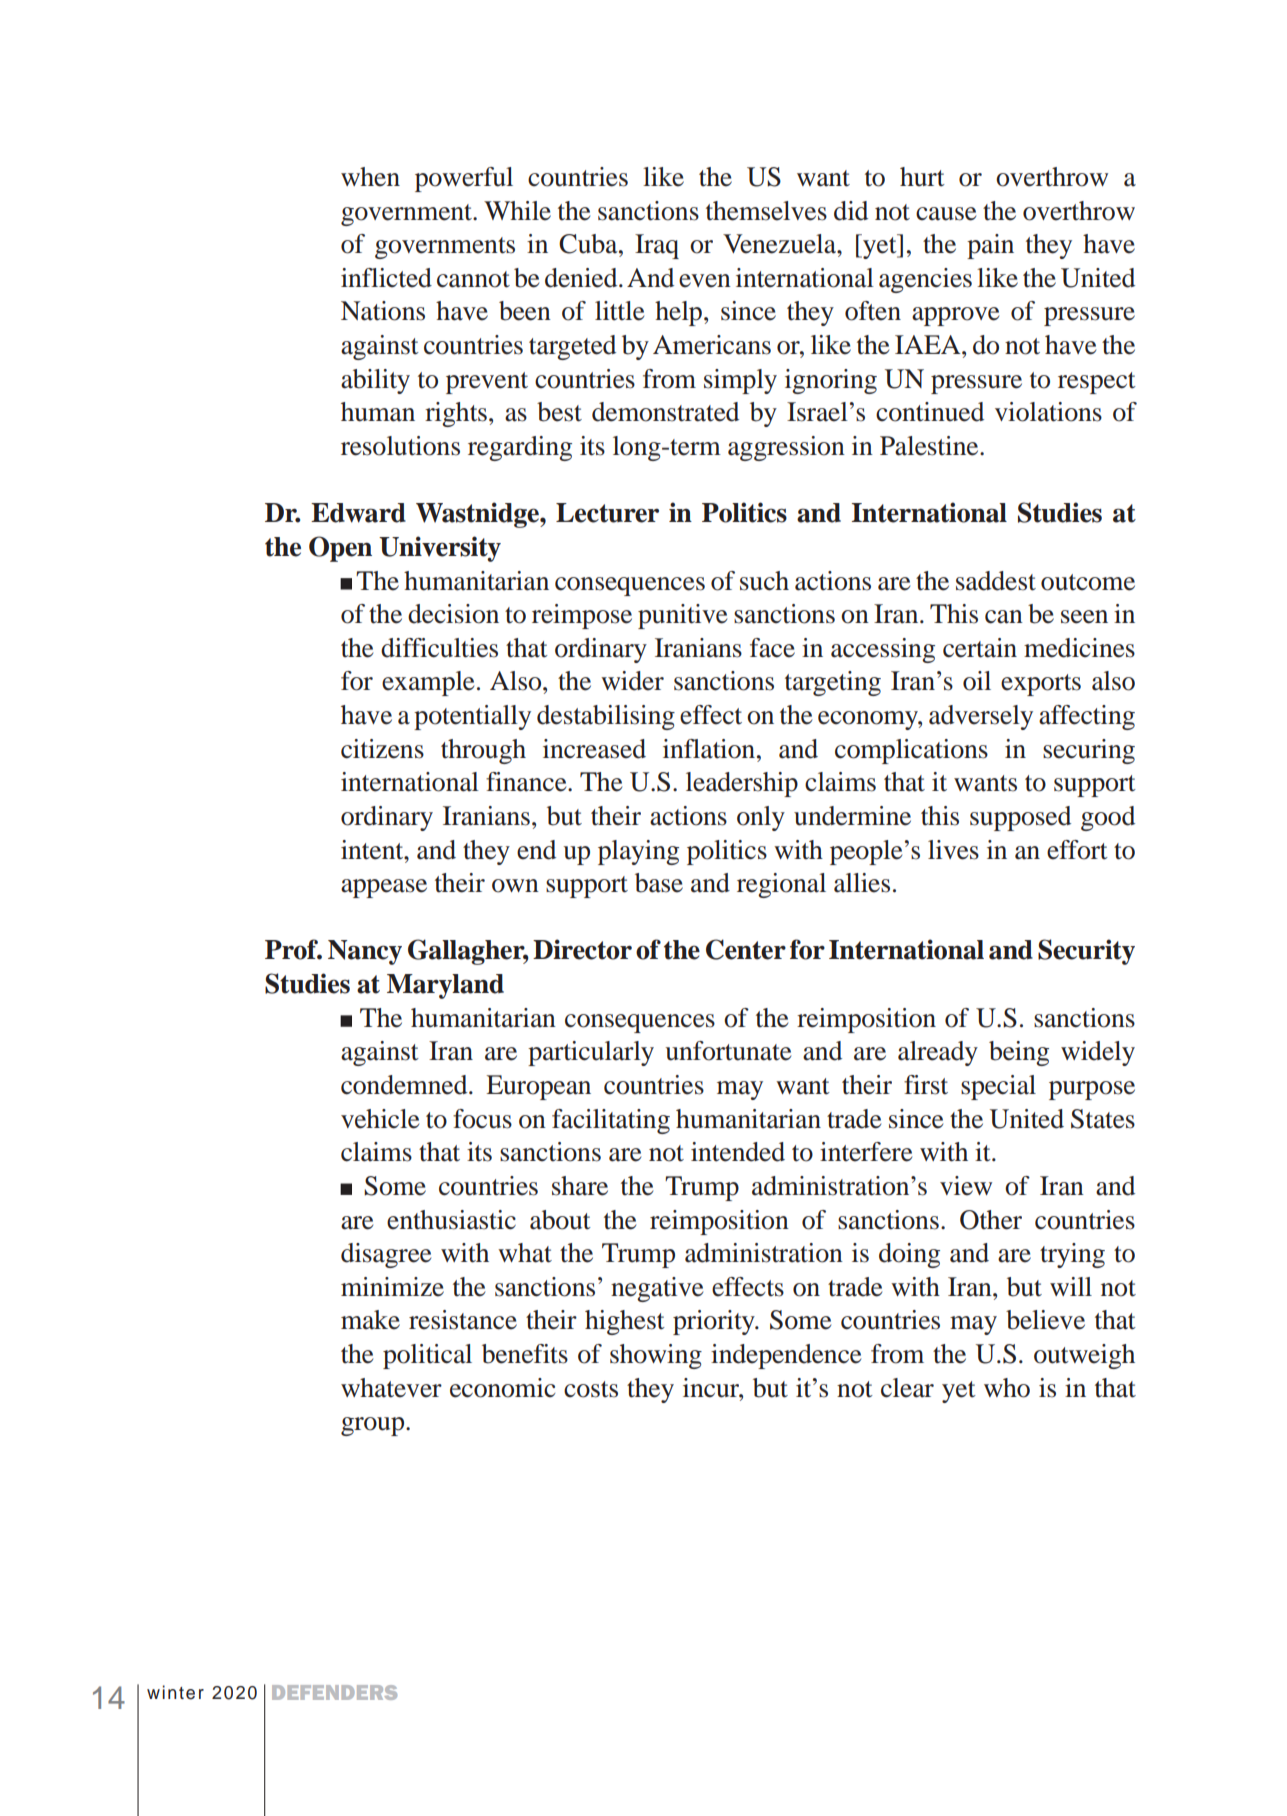  I want to click on supposed, so click(1020, 818).
